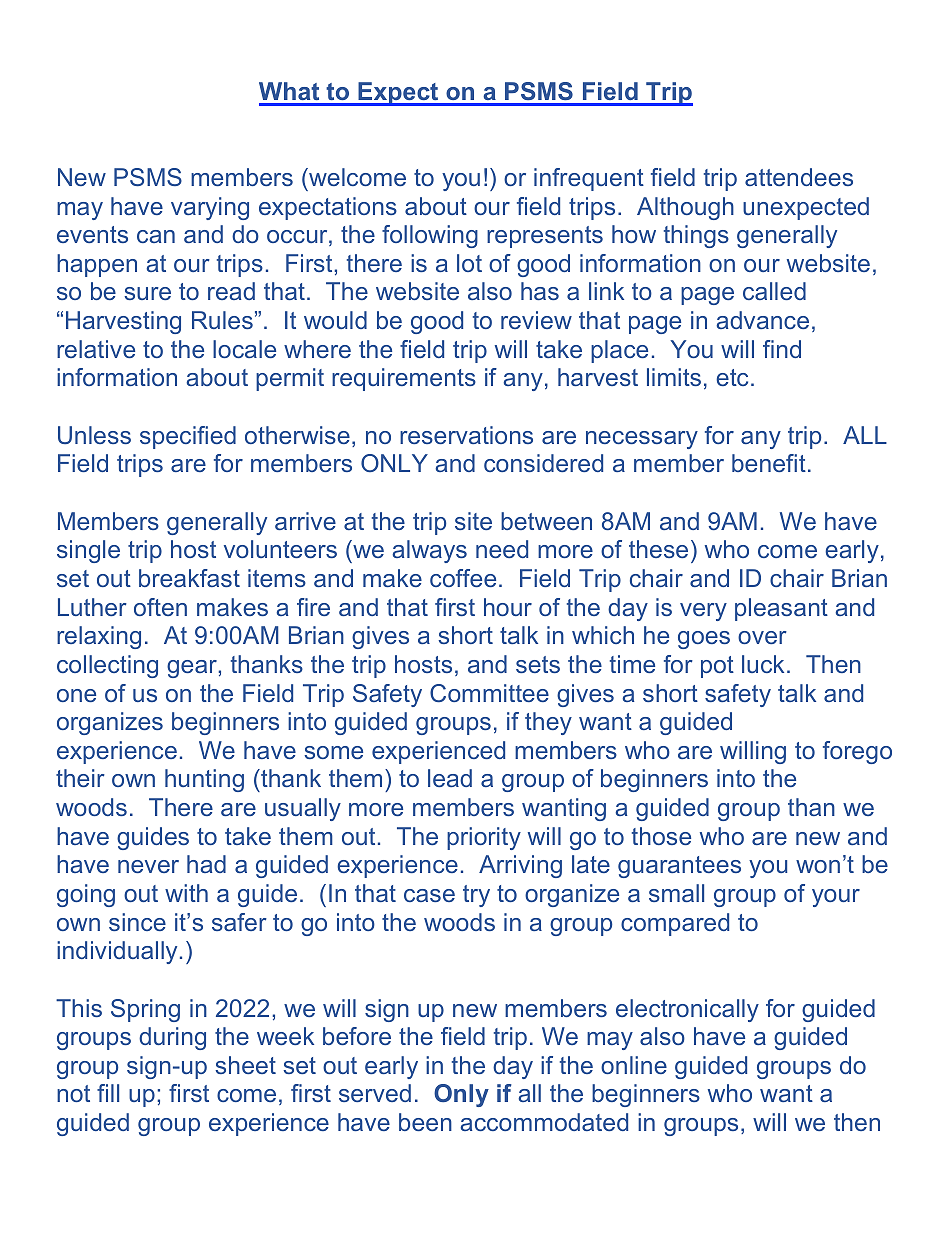 Image resolution: width=952 pixels, height=1233 pixels. I want to click on etc, so click(732, 377).
